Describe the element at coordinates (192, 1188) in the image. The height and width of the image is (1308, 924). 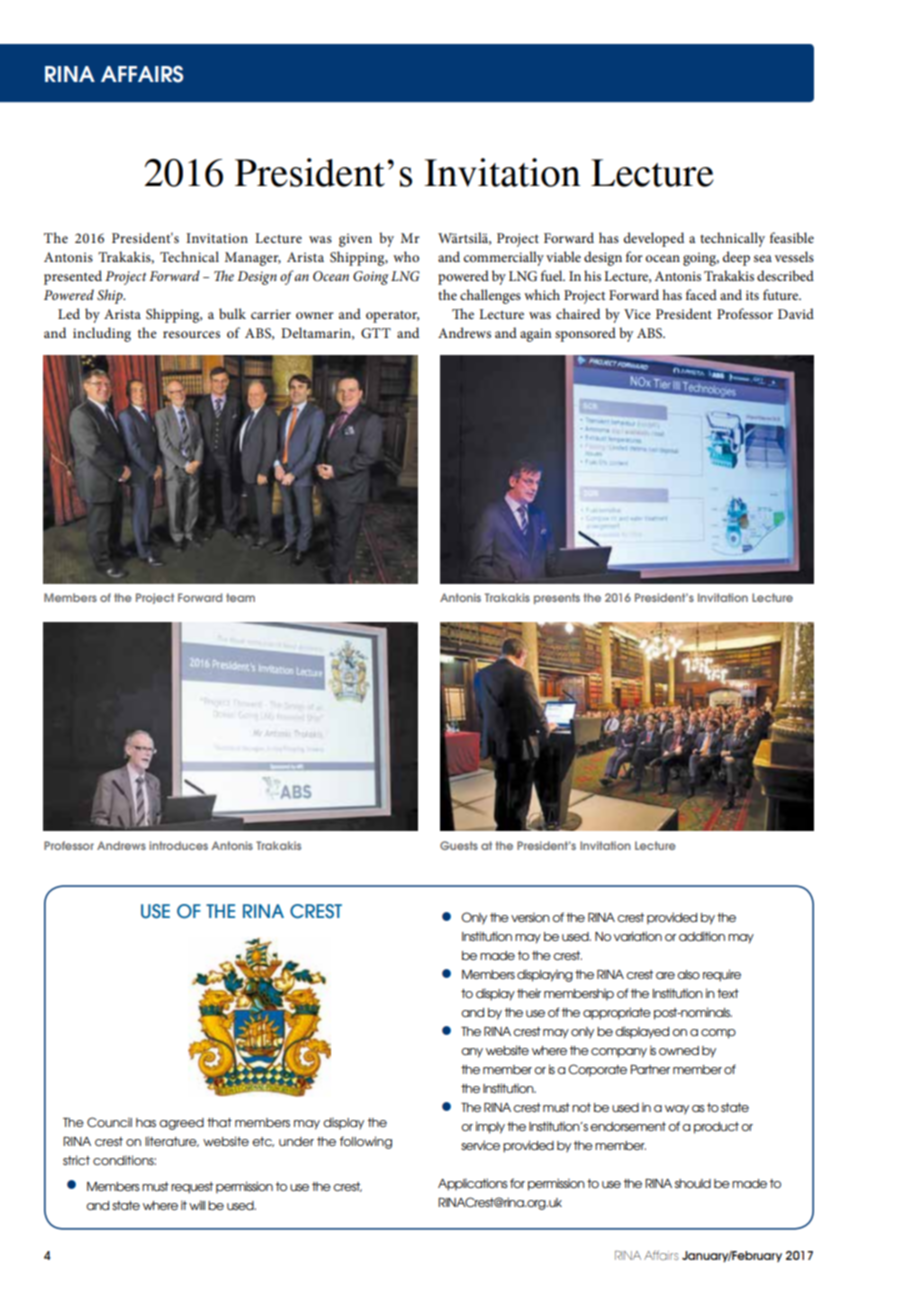
I see `request` at that location.
